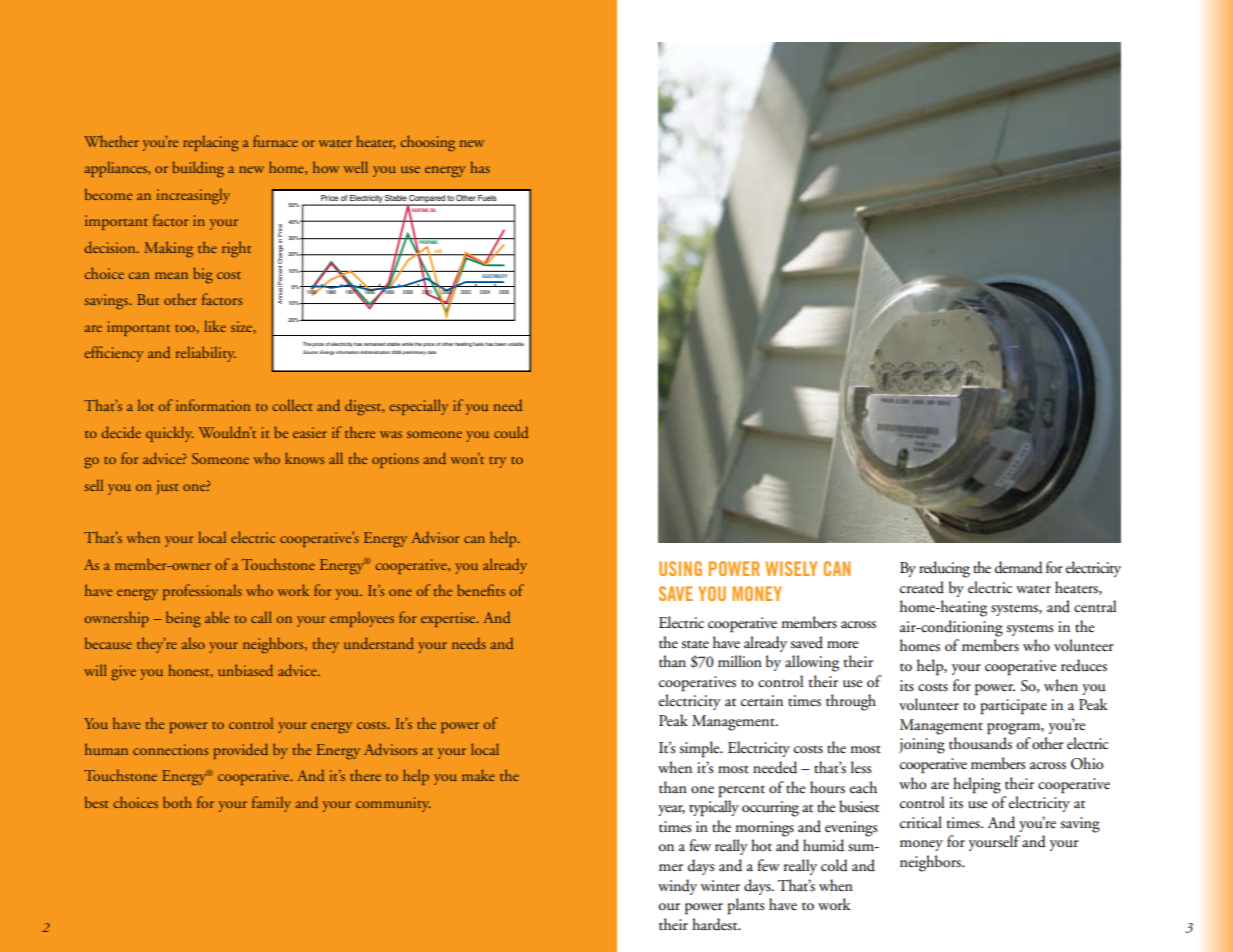 This screenshot has width=1233, height=952. What do you see at coordinates (198, 169) in the screenshot?
I see `building` at bounding box center [198, 169].
